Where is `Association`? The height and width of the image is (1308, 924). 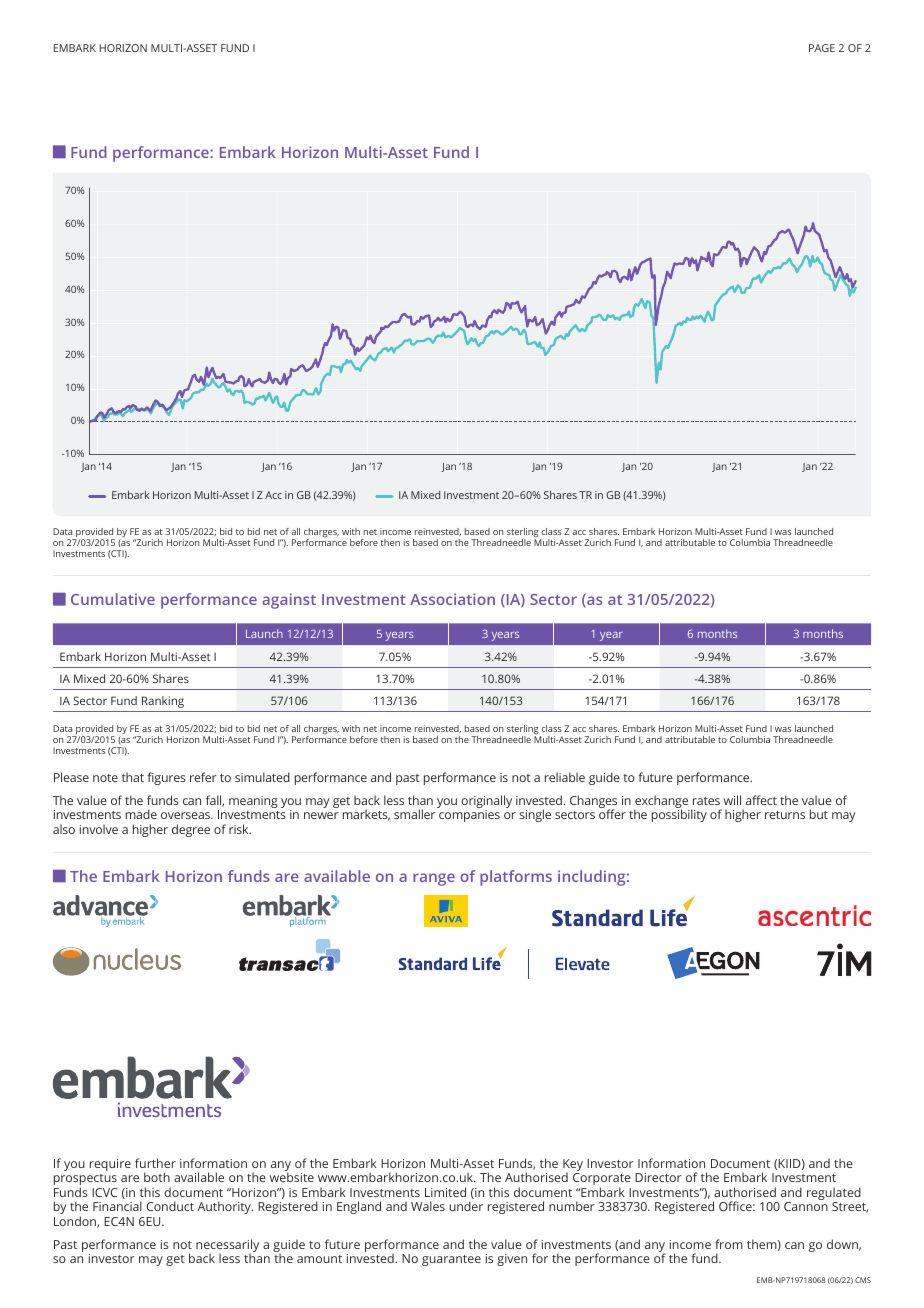 Association is located at coordinates (452, 599).
